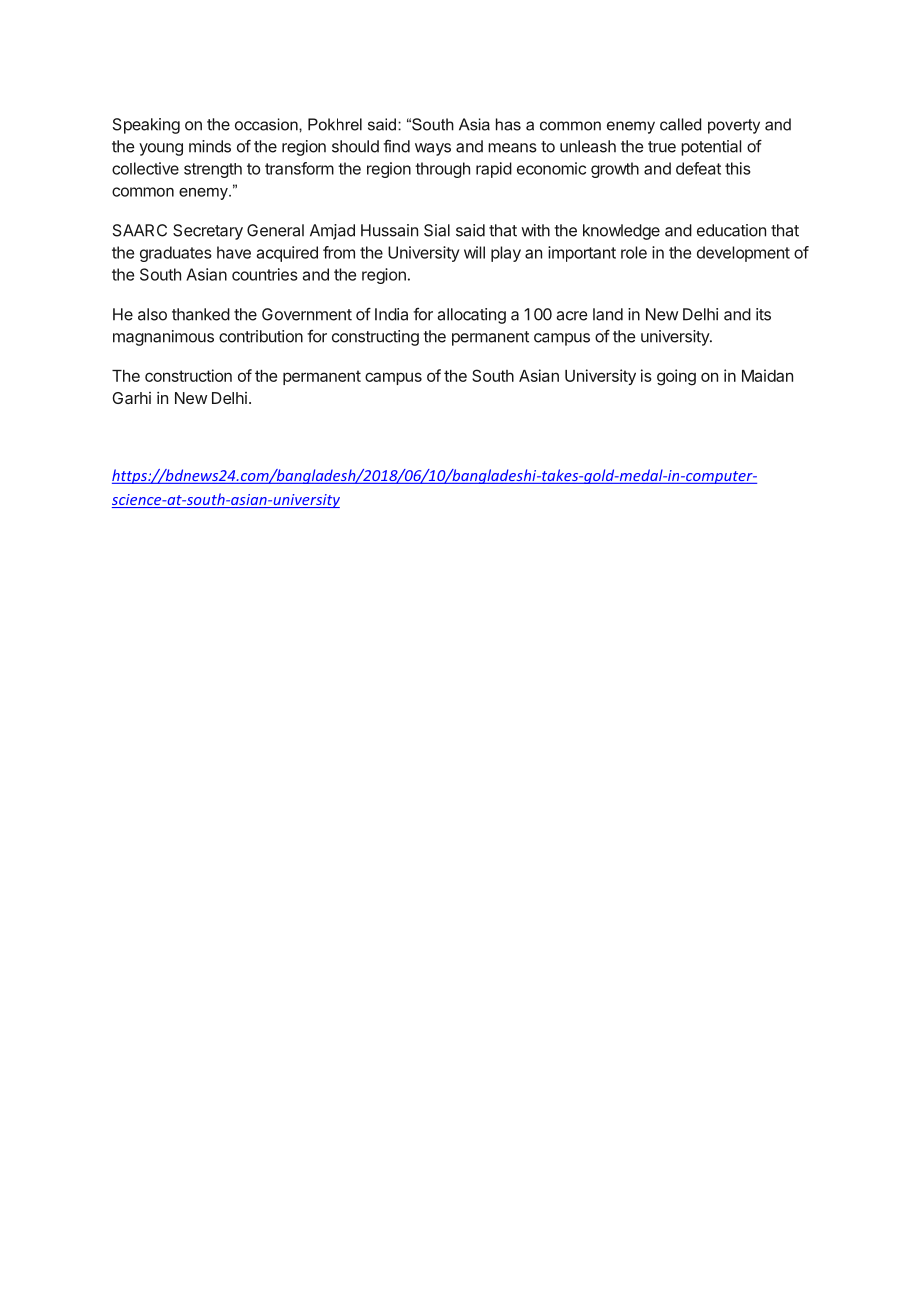  I want to click on allocating, so click(471, 316).
